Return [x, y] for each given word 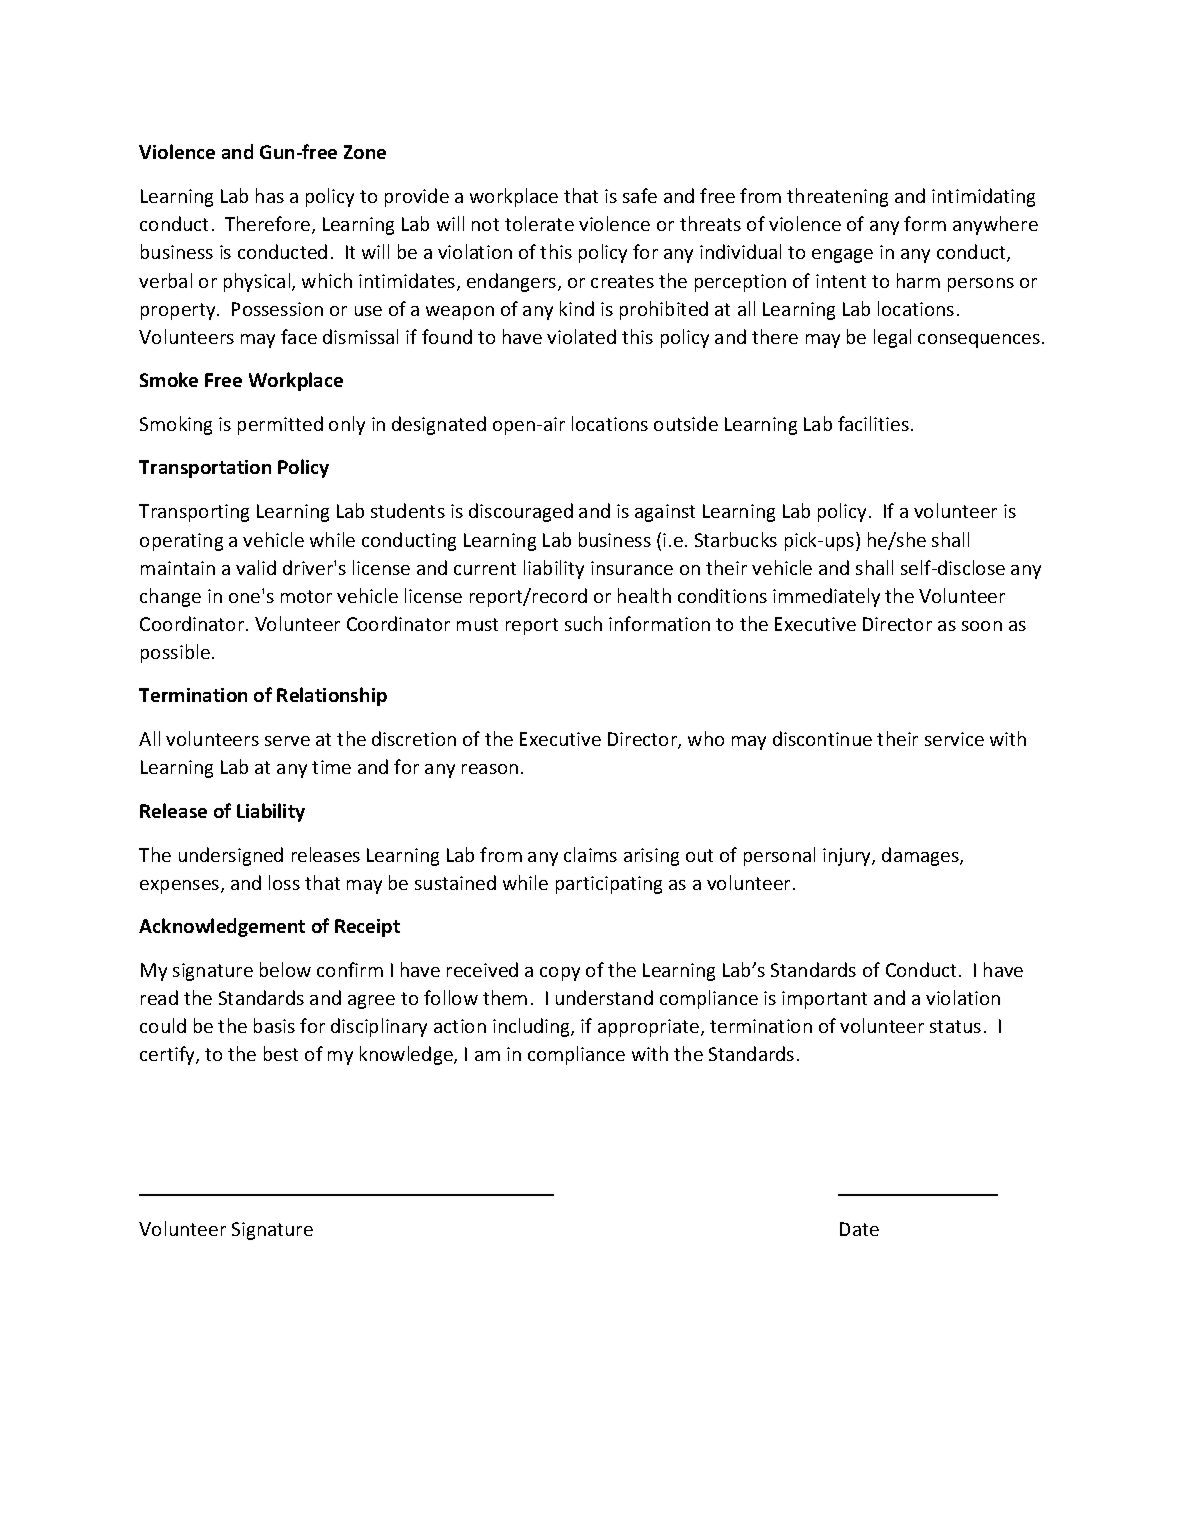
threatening [837, 197]
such [583, 623]
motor [306, 596]
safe [640, 195]
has [270, 195]
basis [274, 1025]
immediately [826, 597]
